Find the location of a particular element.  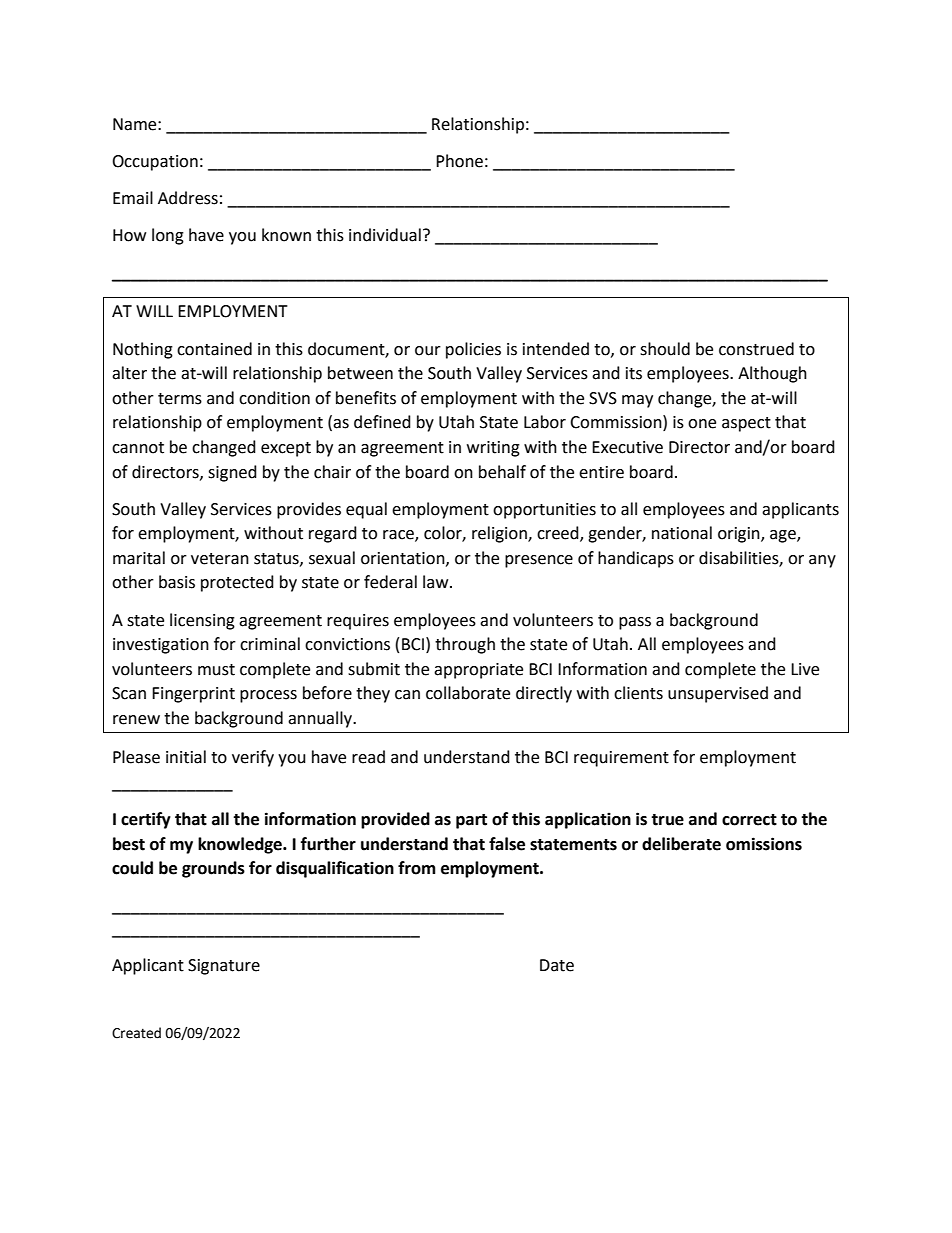

law is located at coordinates (437, 582).
